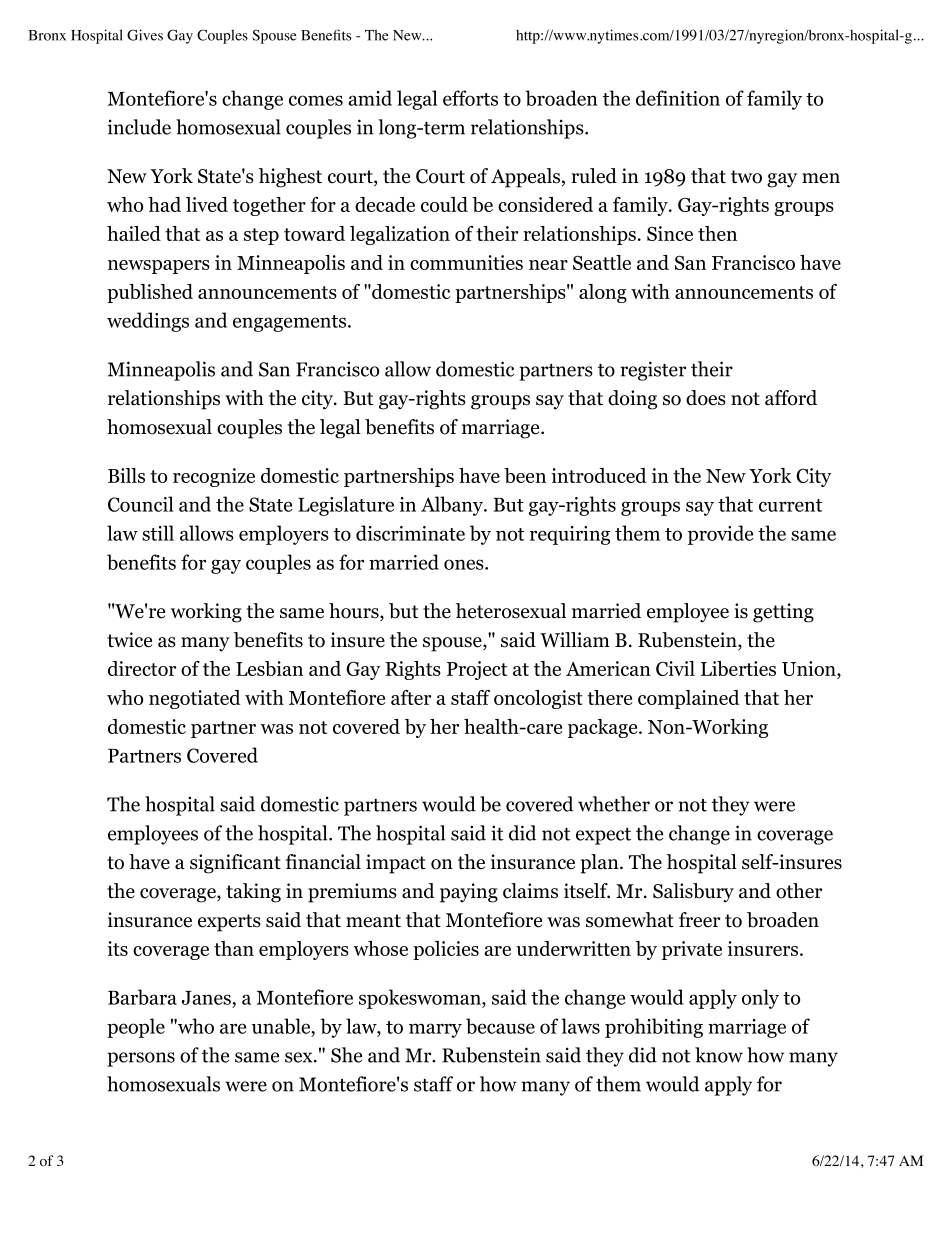 This screenshot has height=1233, width=952. Describe the element at coordinates (477, 670) in the screenshot. I see `Project` at that location.
